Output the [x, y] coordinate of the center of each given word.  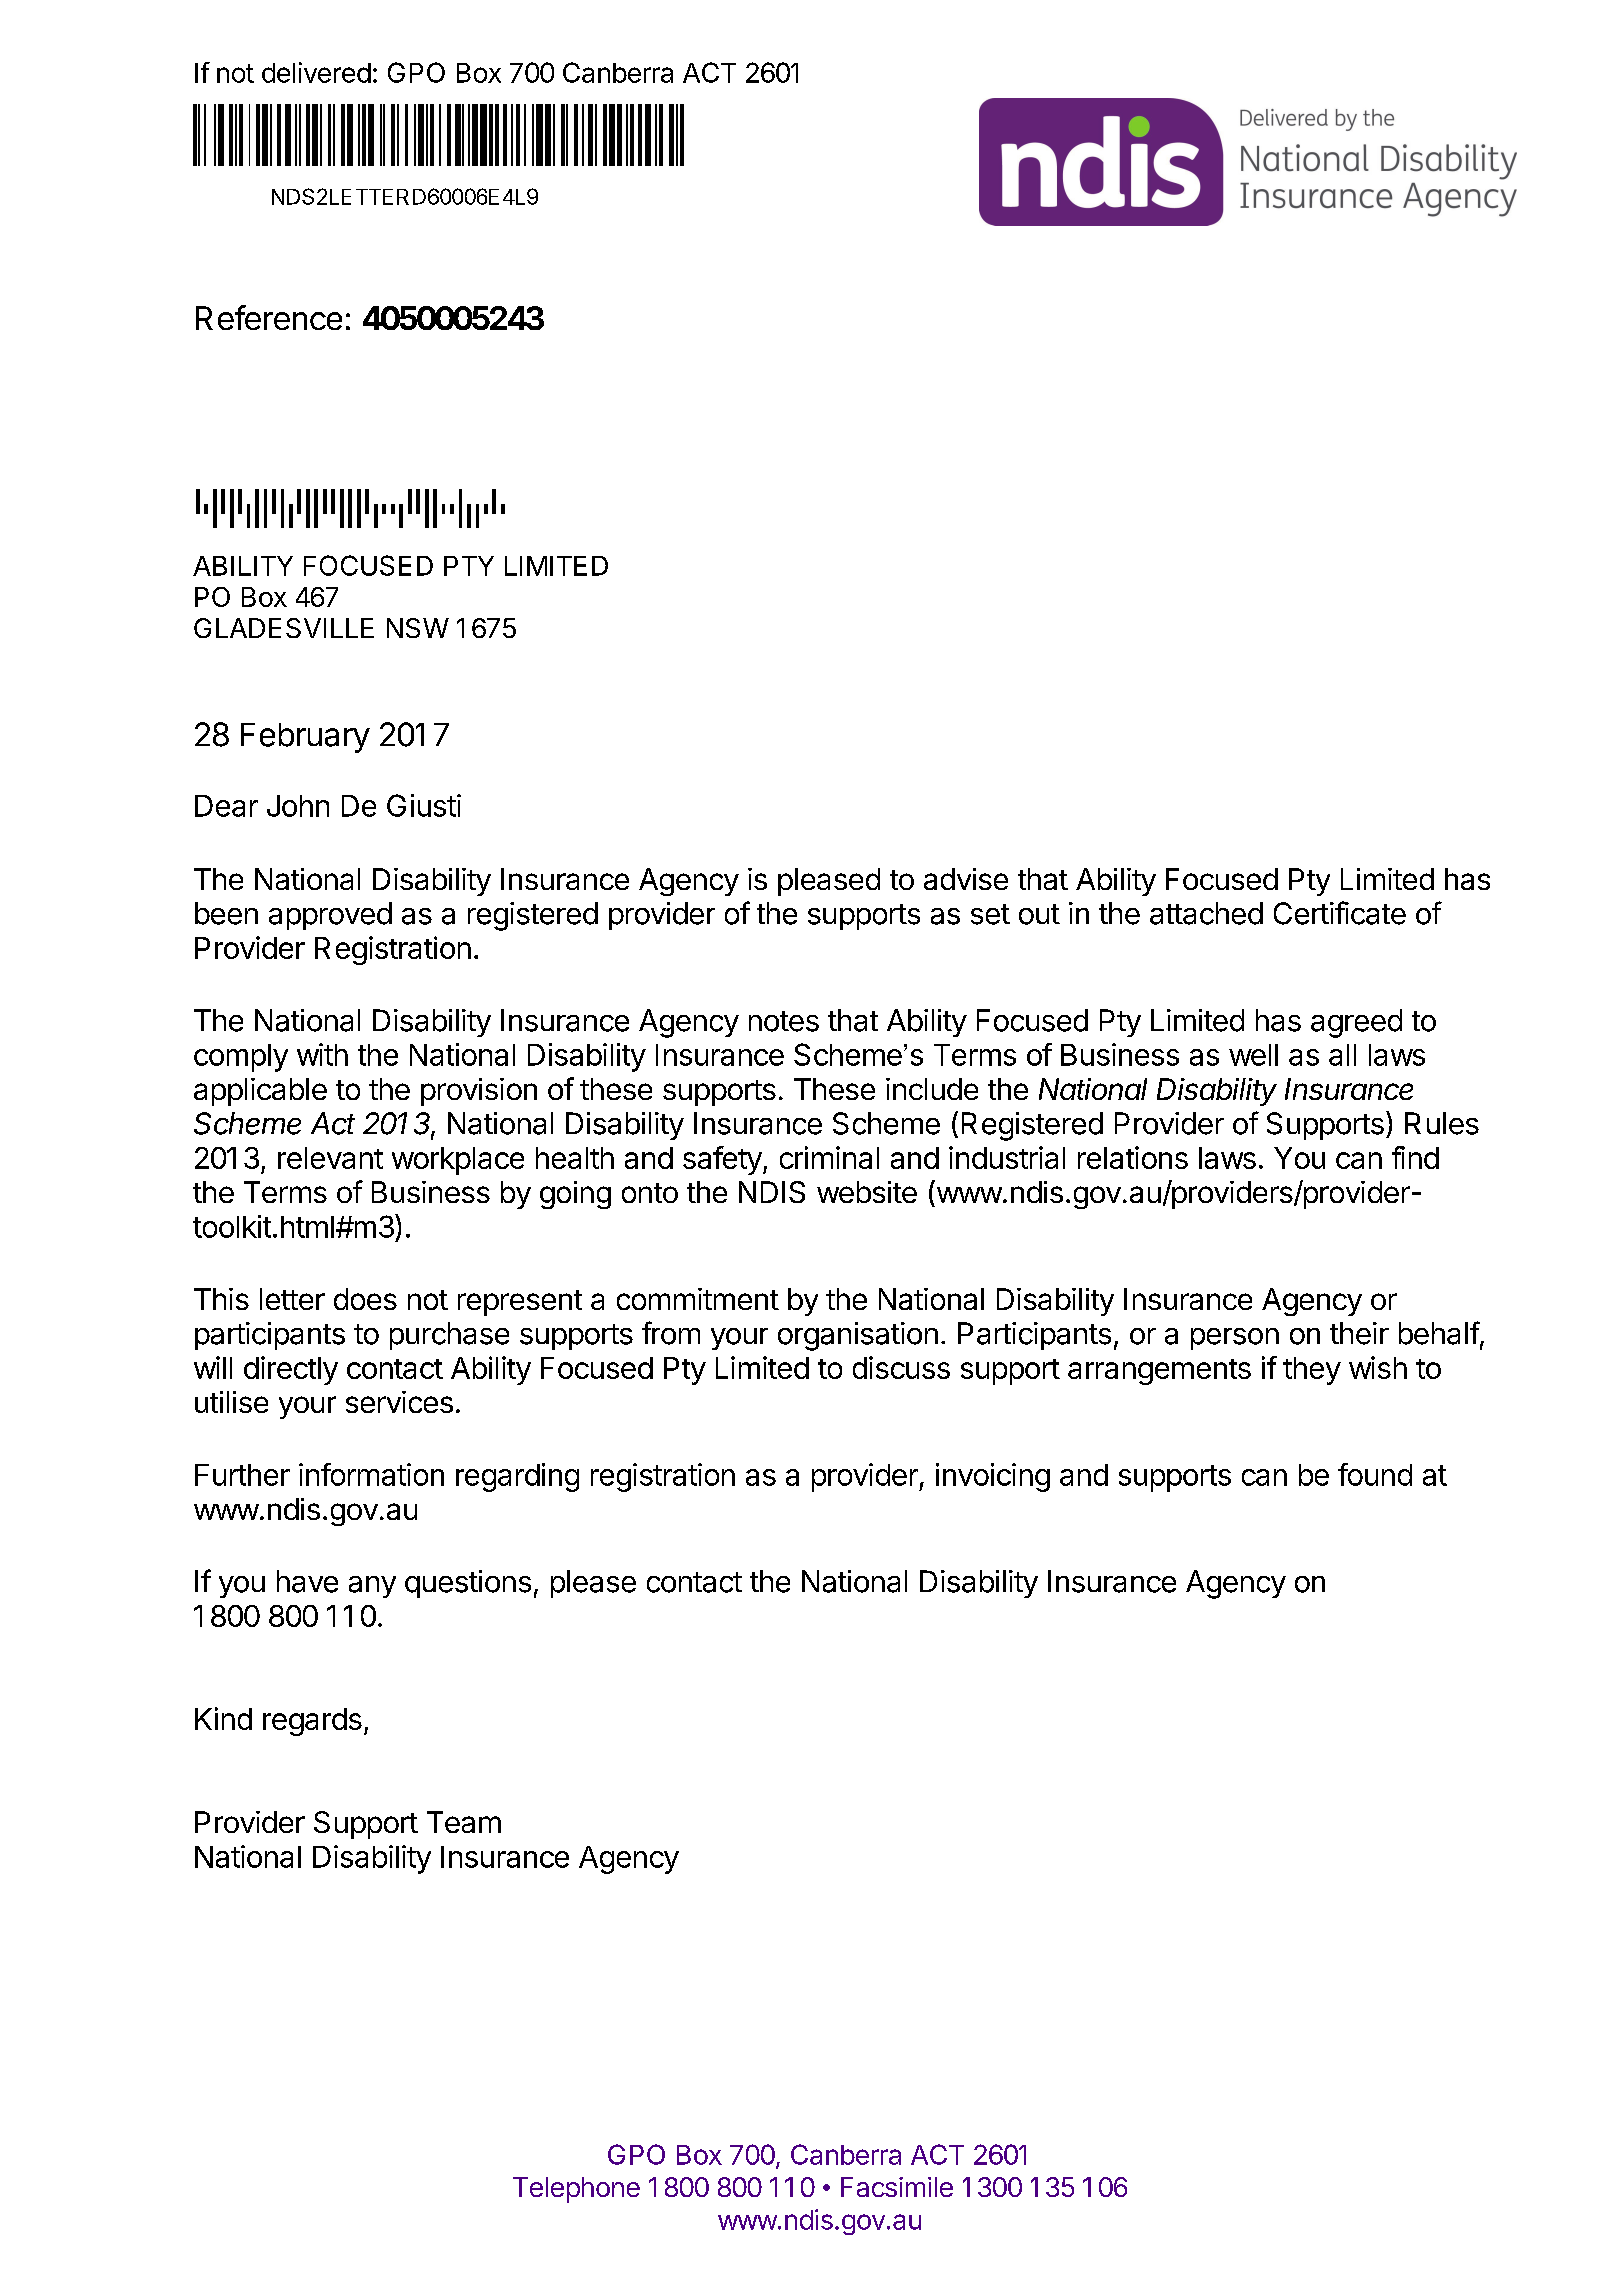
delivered [316, 72]
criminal [829, 1157]
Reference [269, 317]
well [1253, 1055]
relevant [330, 1158]
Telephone [576, 2190]
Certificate [1340, 913]
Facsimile [897, 2187]
